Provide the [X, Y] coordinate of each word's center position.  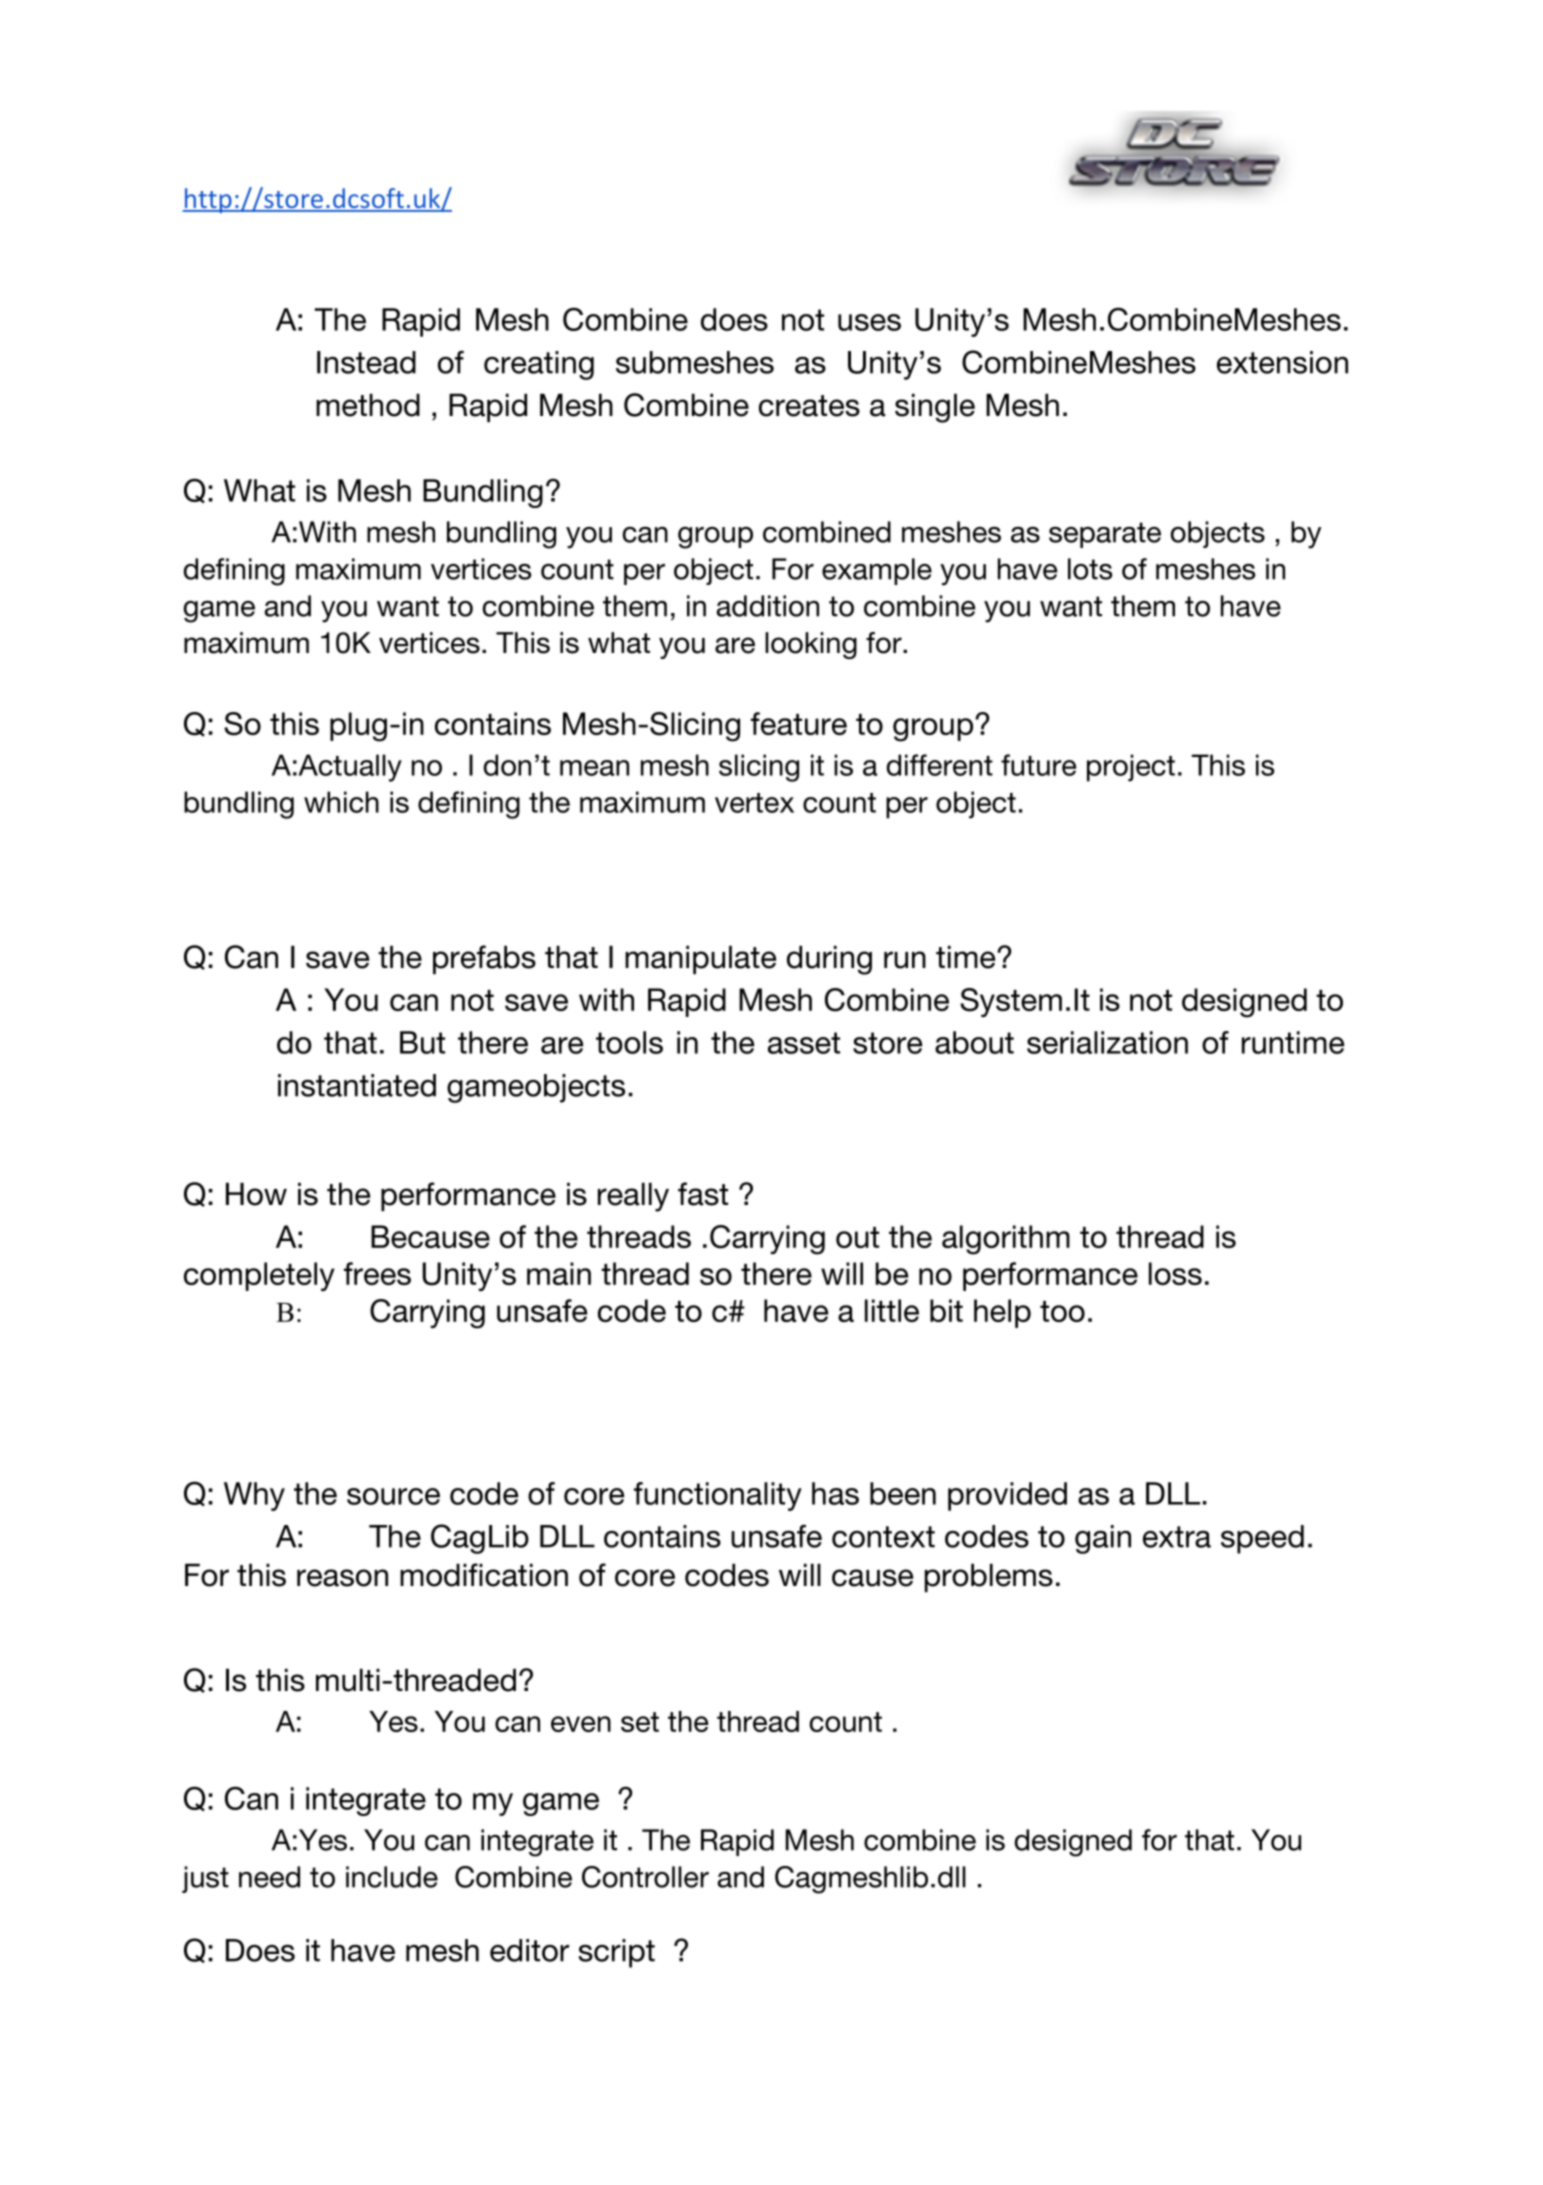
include [392, 1877]
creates [809, 406]
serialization [1107, 1042]
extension [1282, 362]
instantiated [357, 1085]
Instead [366, 362]
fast [703, 1194]
